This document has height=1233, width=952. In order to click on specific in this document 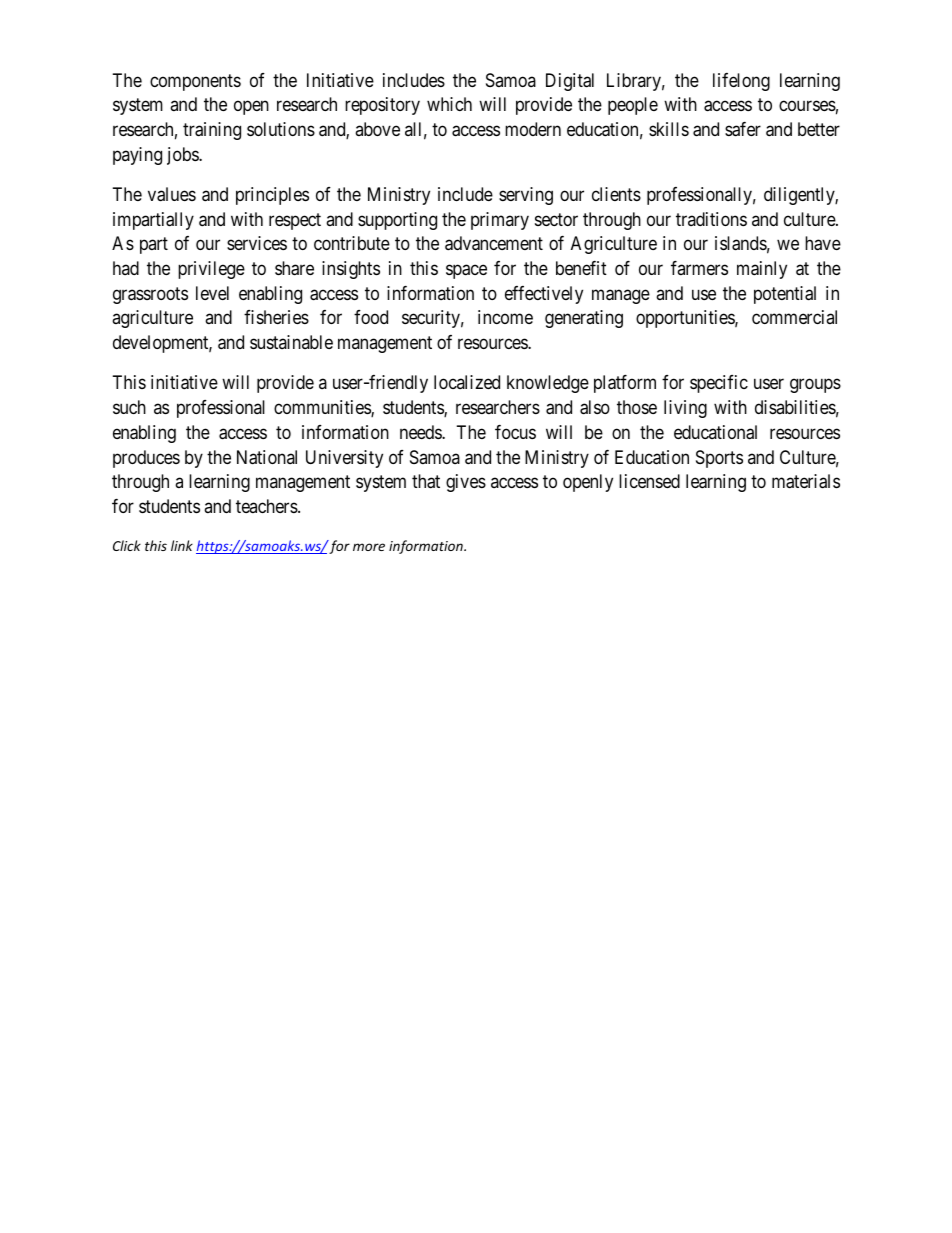, I will do `click(719, 384)`.
